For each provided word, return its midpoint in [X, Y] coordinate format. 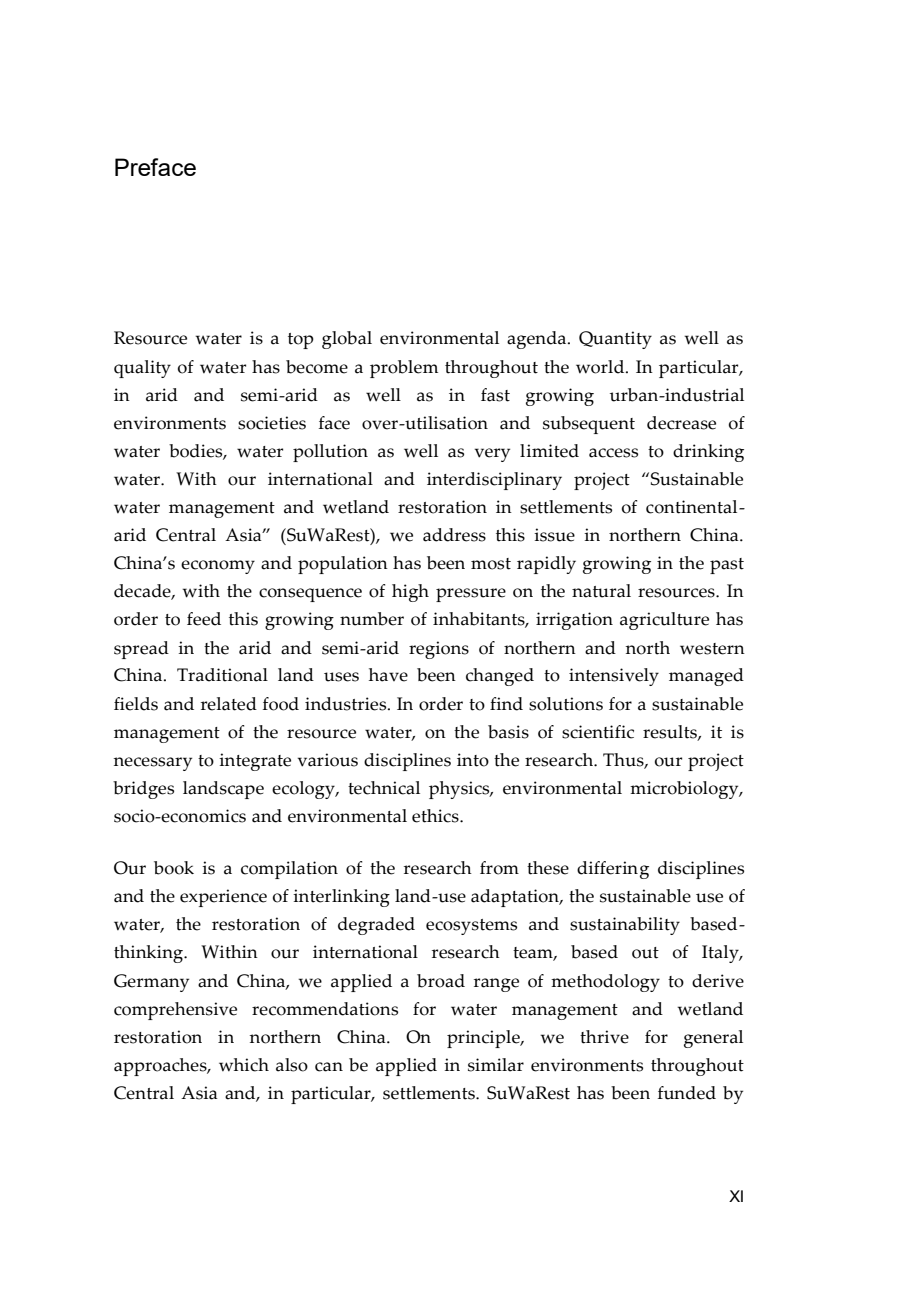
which [244, 1065]
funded [687, 1093]
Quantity [615, 340]
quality [142, 369]
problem [404, 369]
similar [496, 1065]
